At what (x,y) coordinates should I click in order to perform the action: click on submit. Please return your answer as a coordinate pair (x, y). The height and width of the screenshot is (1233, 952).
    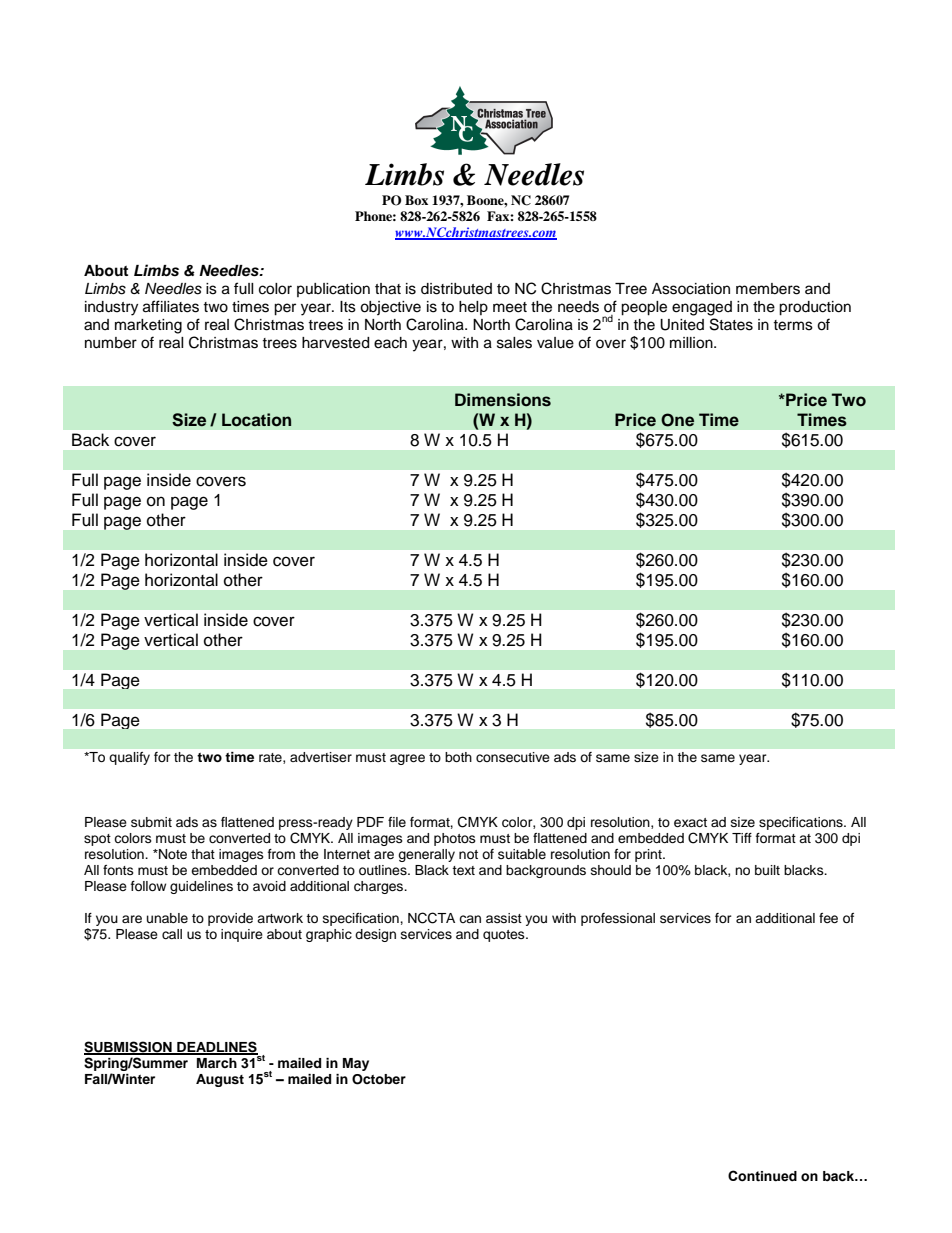
    Looking at the image, I should click on (151, 822).
